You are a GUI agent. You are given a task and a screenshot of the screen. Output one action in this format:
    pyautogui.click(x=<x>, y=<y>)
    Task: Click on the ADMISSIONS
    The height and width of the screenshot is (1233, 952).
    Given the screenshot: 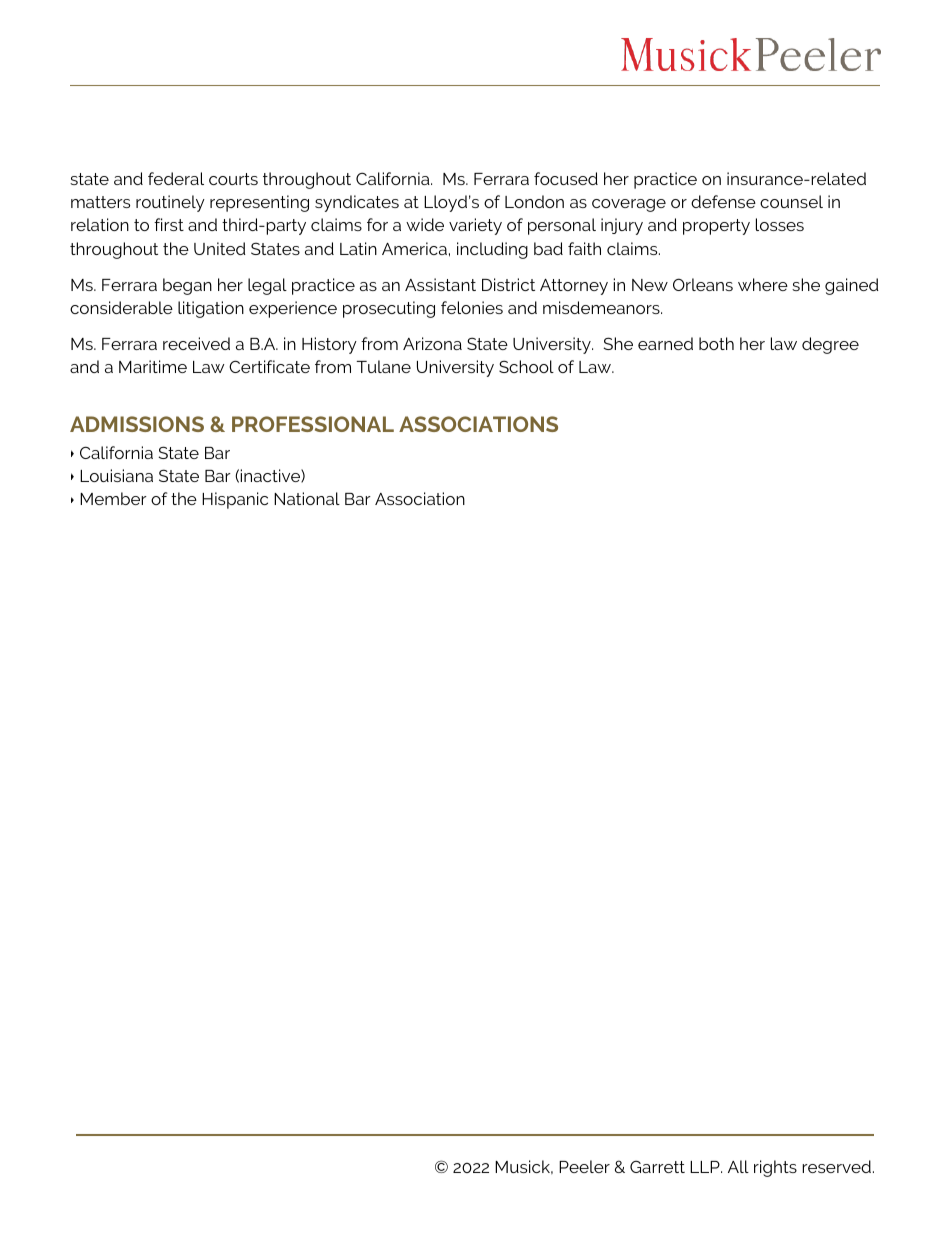 What is the action you would take?
    pyautogui.click(x=137, y=424)
